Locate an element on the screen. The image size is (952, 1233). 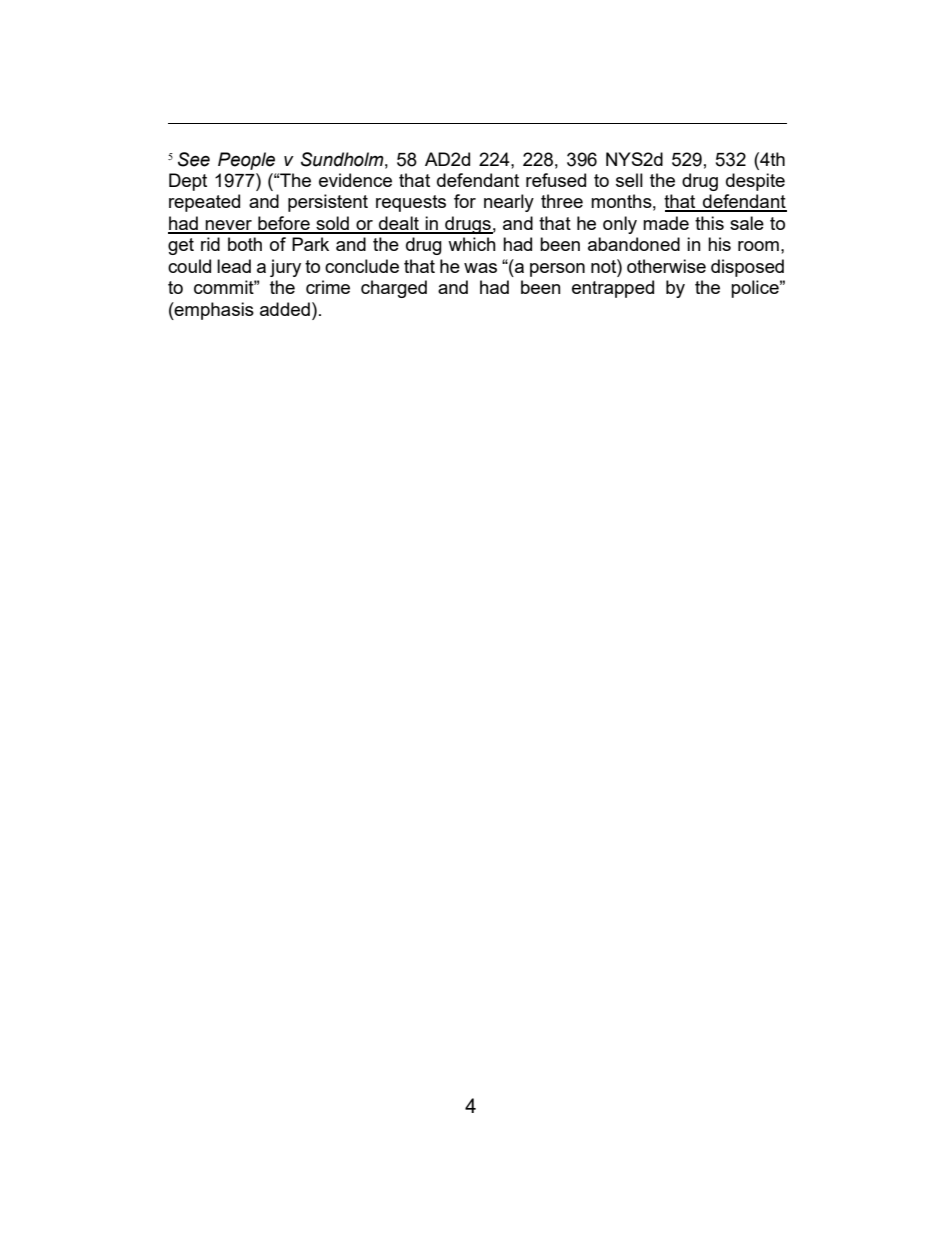
this is located at coordinates (709, 223).
